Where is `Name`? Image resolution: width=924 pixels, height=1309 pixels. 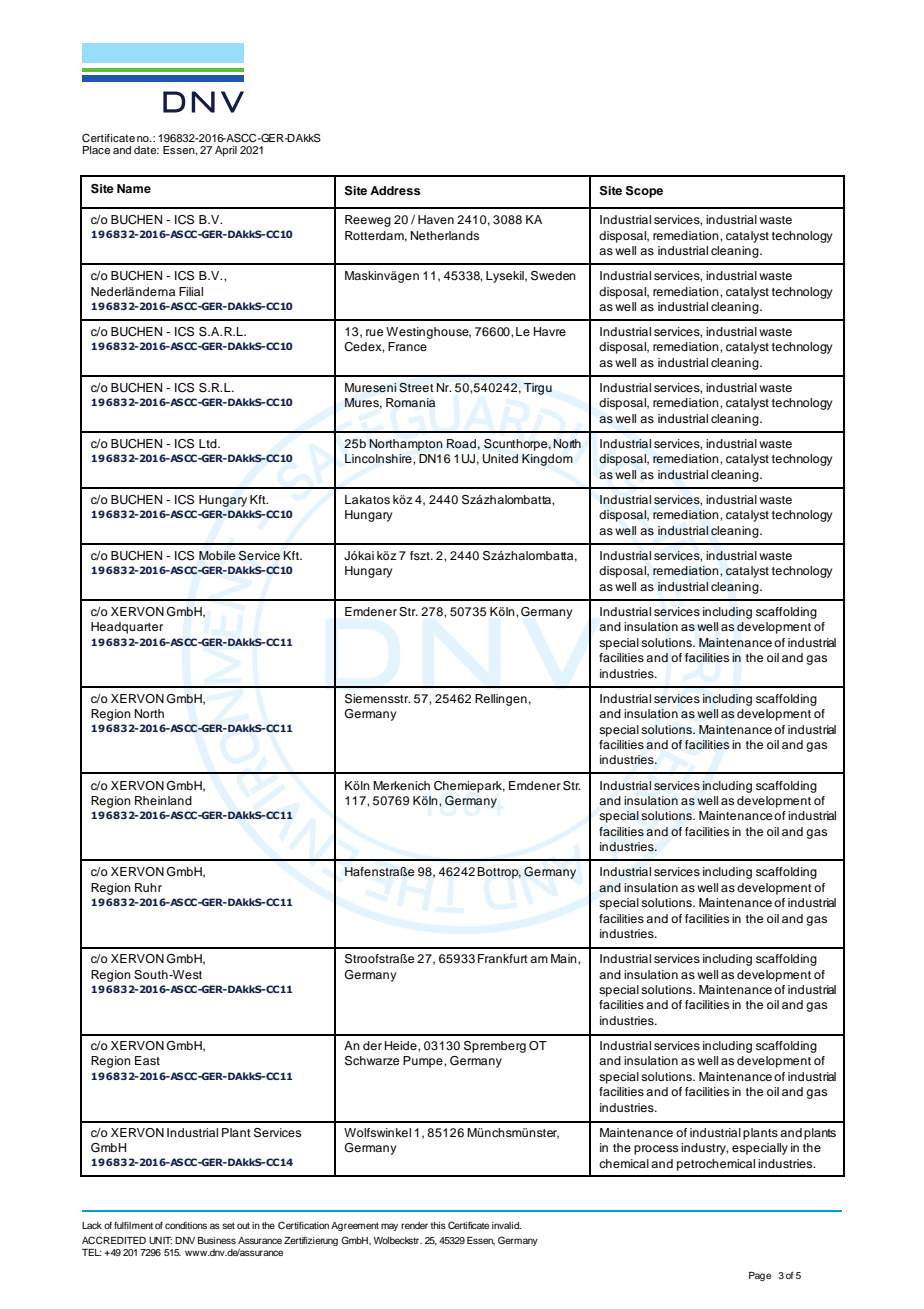
Name is located at coordinates (134, 188).
